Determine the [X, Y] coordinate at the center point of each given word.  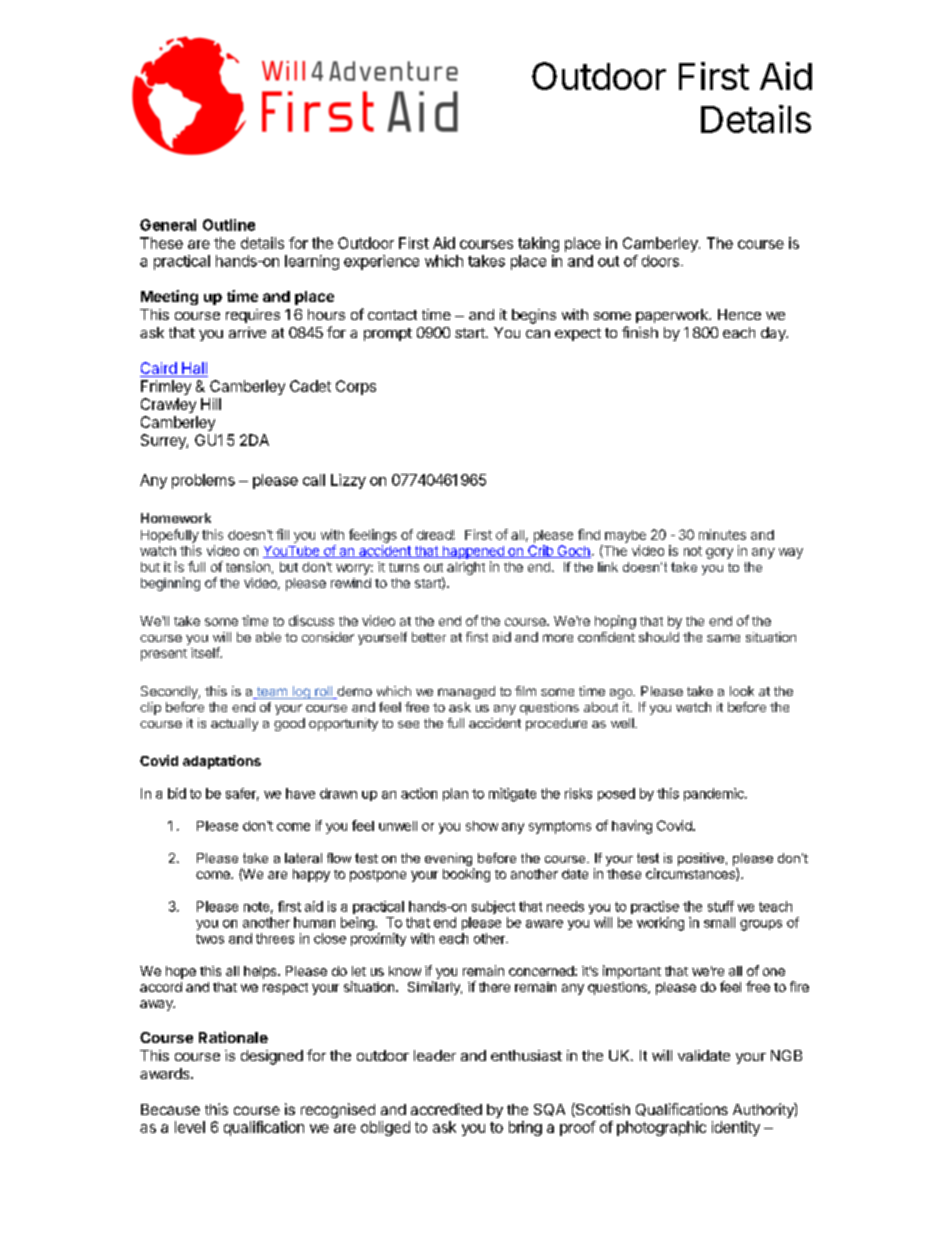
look [742, 691]
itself [206, 652]
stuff [721, 906]
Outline [229, 225]
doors [660, 261]
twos [210, 939]
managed [466, 692]
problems [203, 481]
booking [466, 875]
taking [538, 244]
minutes [722, 534]
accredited [446, 1109]
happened [473, 552]
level [190, 1127]
